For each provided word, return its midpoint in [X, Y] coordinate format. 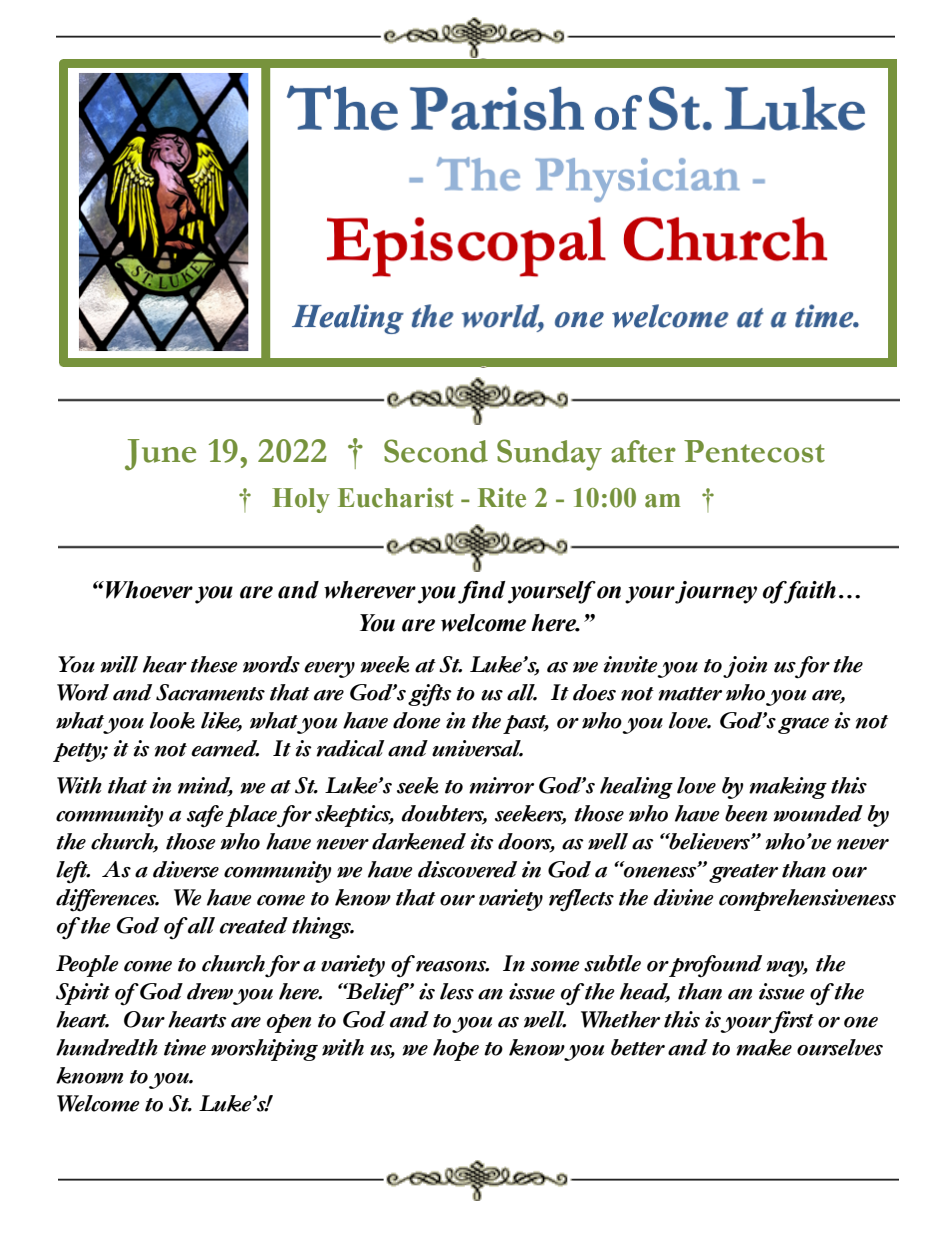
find [482, 592]
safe [205, 816]
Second [436, 451]
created [254, 925]
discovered [467, 869]
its [482, 841]
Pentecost [754, 451]
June [160, 455]
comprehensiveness [807, 900]
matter [690, 694]
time [185, 1047]
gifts [430, 695]
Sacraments [210, 692]
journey [716, 592]
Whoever [149, 590]
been [746, 813]
